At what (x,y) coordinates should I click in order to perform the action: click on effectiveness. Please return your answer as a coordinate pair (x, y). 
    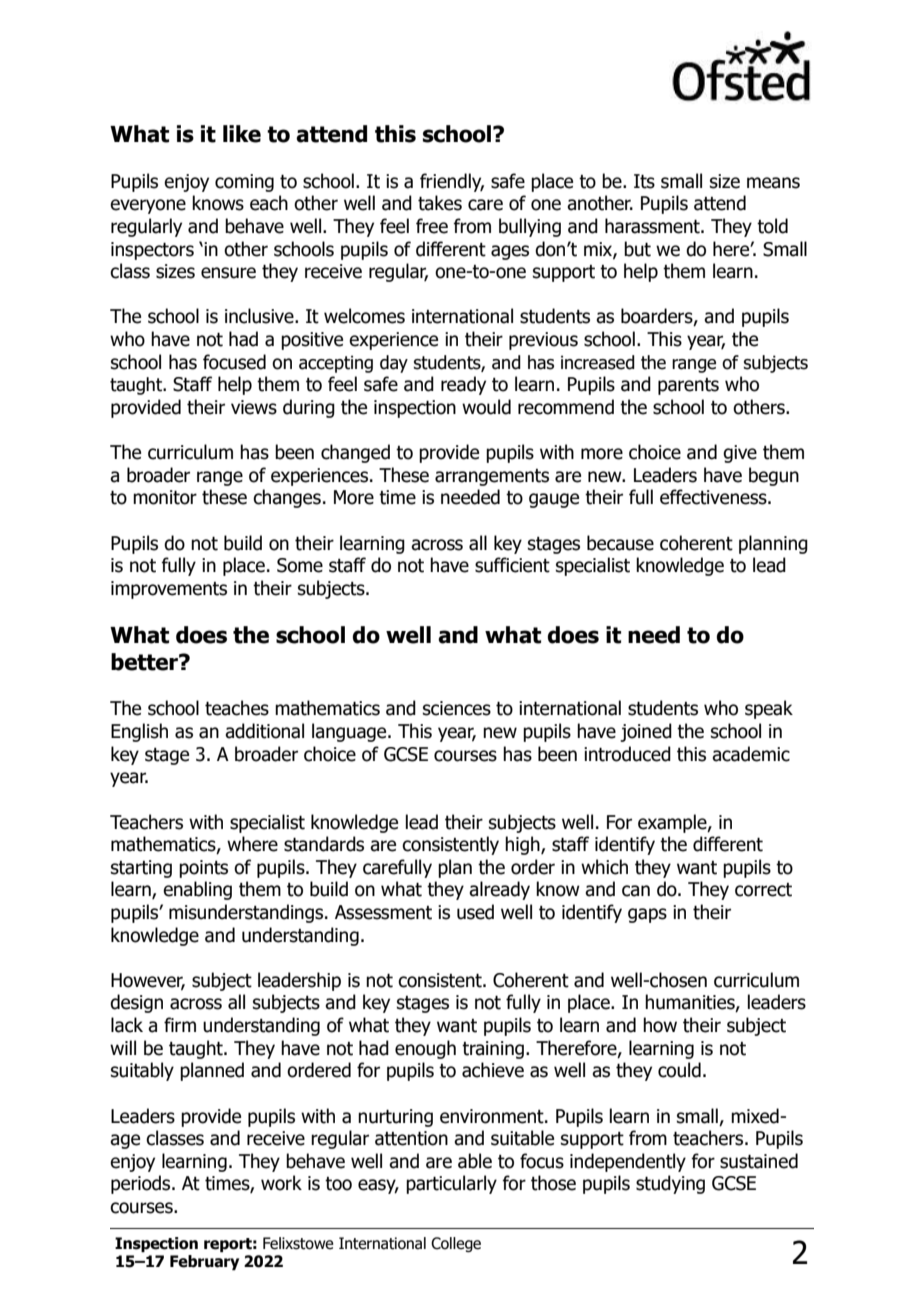
    Looking at the image, I should click on (714, 497).
